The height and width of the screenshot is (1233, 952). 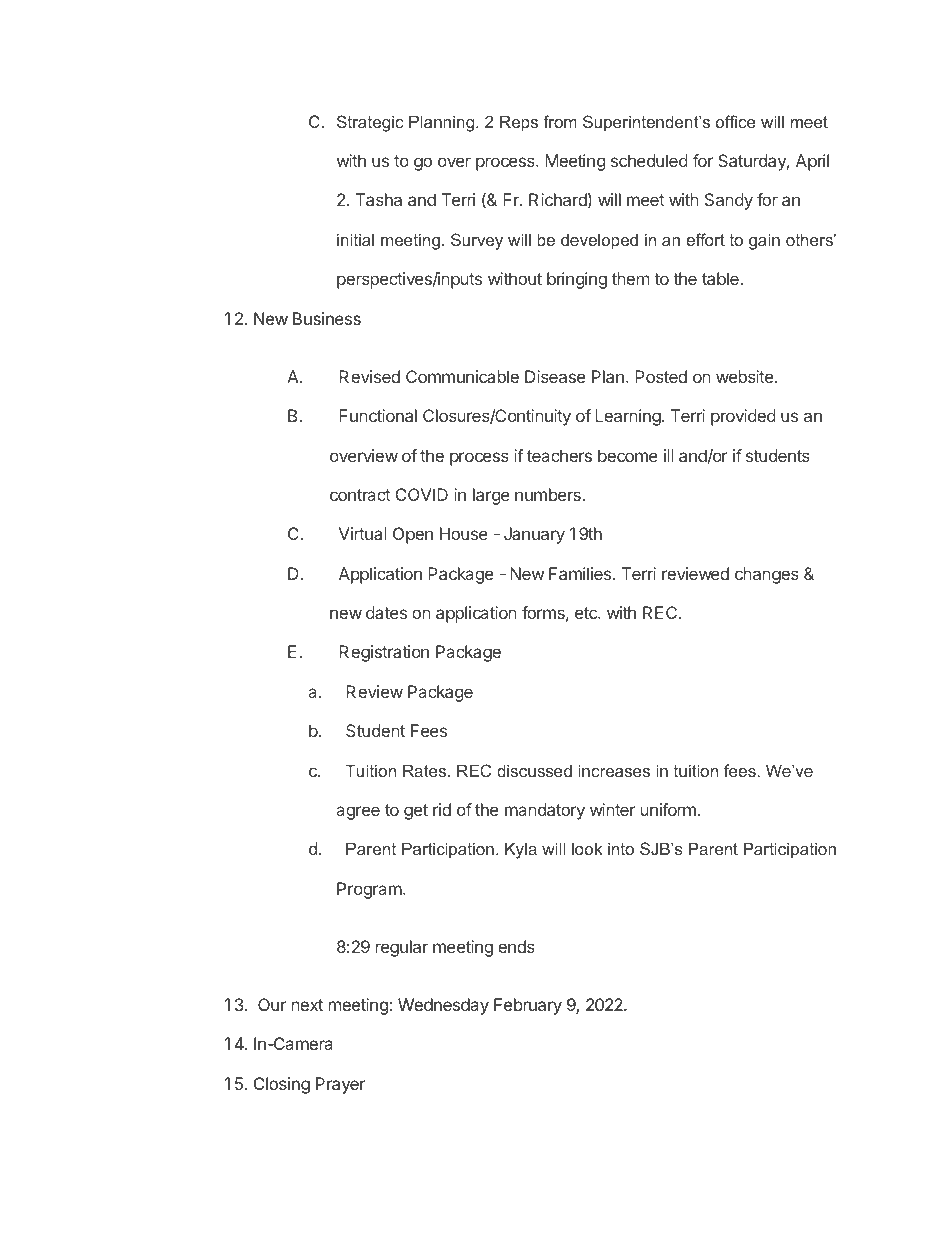 I want to click on February, so click(x=528, y=1006).
